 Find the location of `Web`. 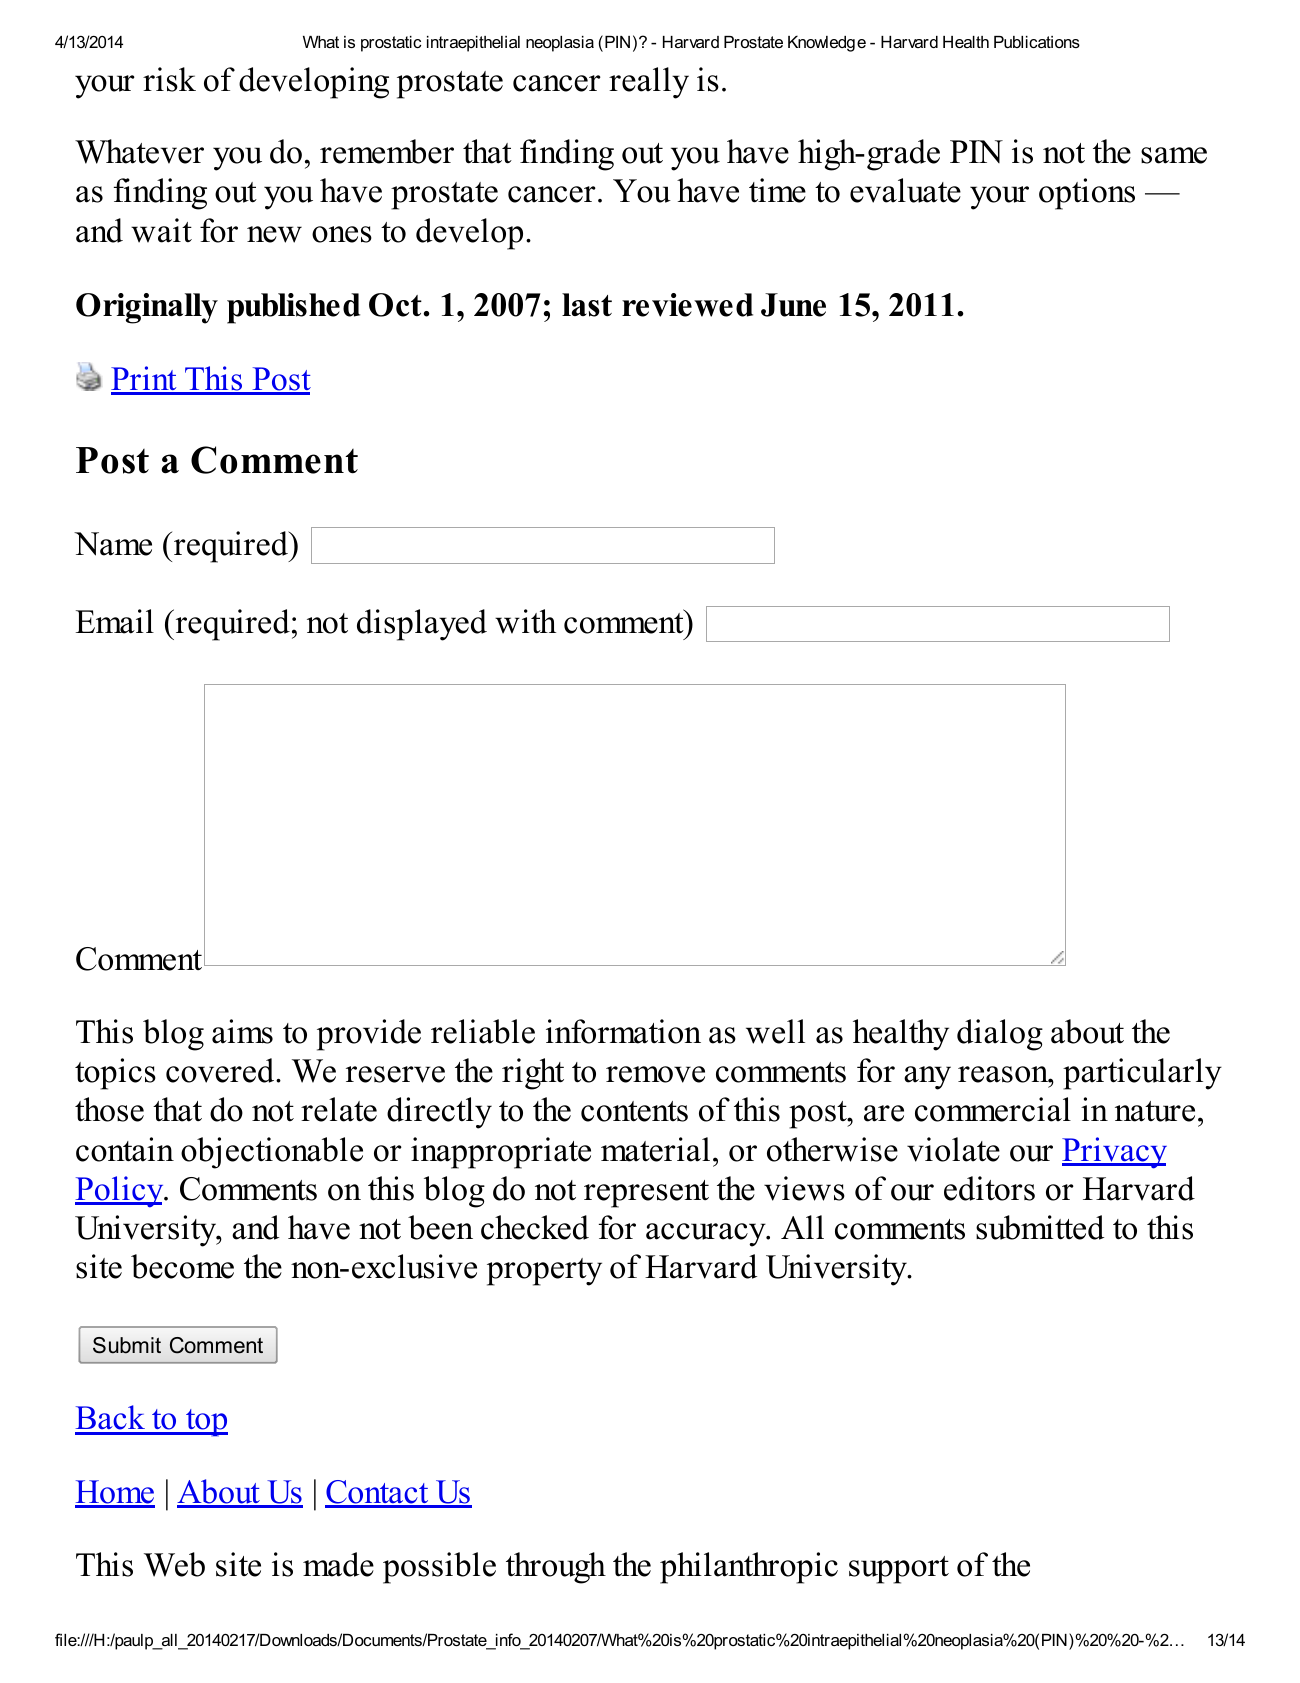

Web is located at coordinates (174, 1564).
